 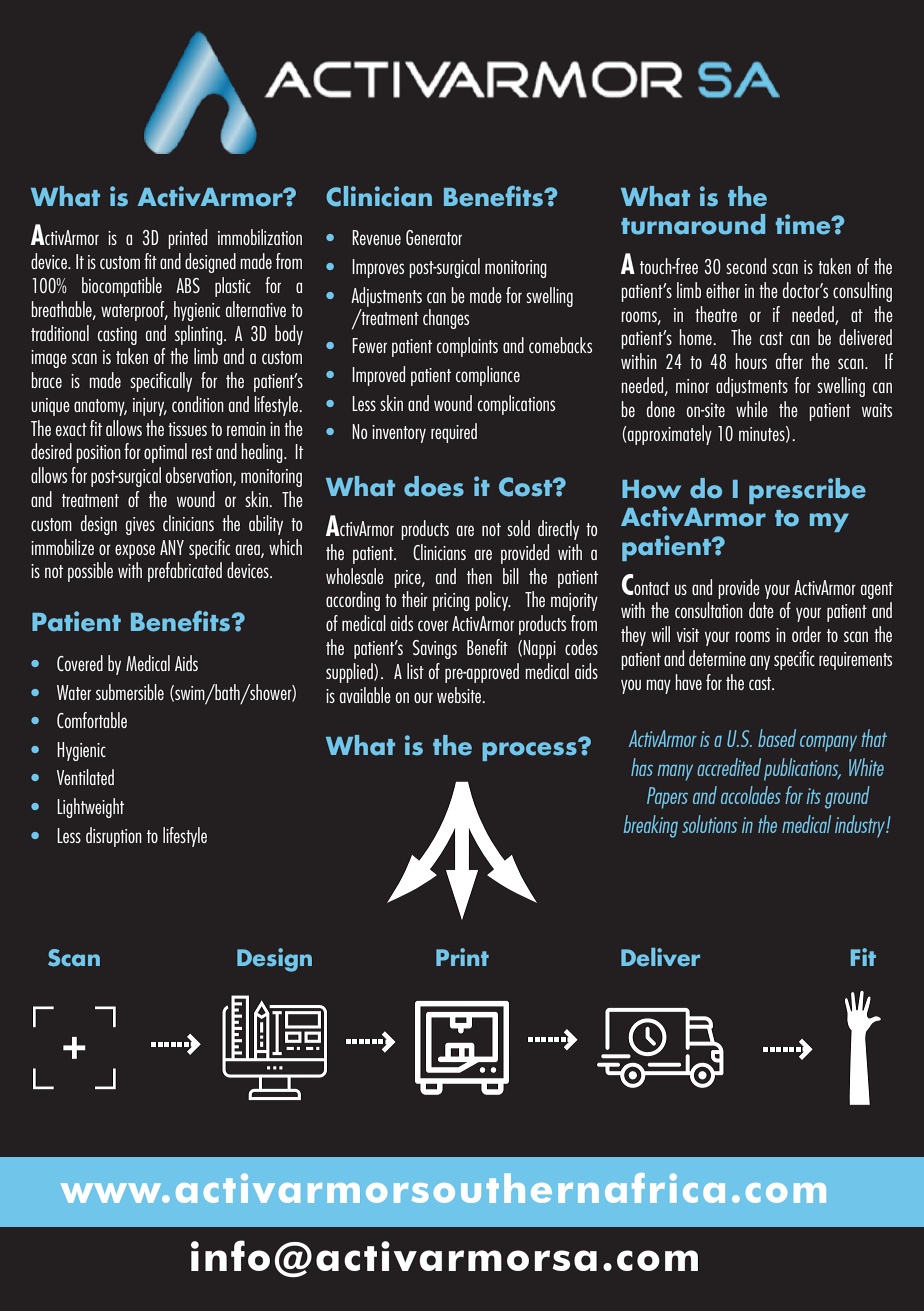 I want to click on prescribe, so click(x=807, y=491).
